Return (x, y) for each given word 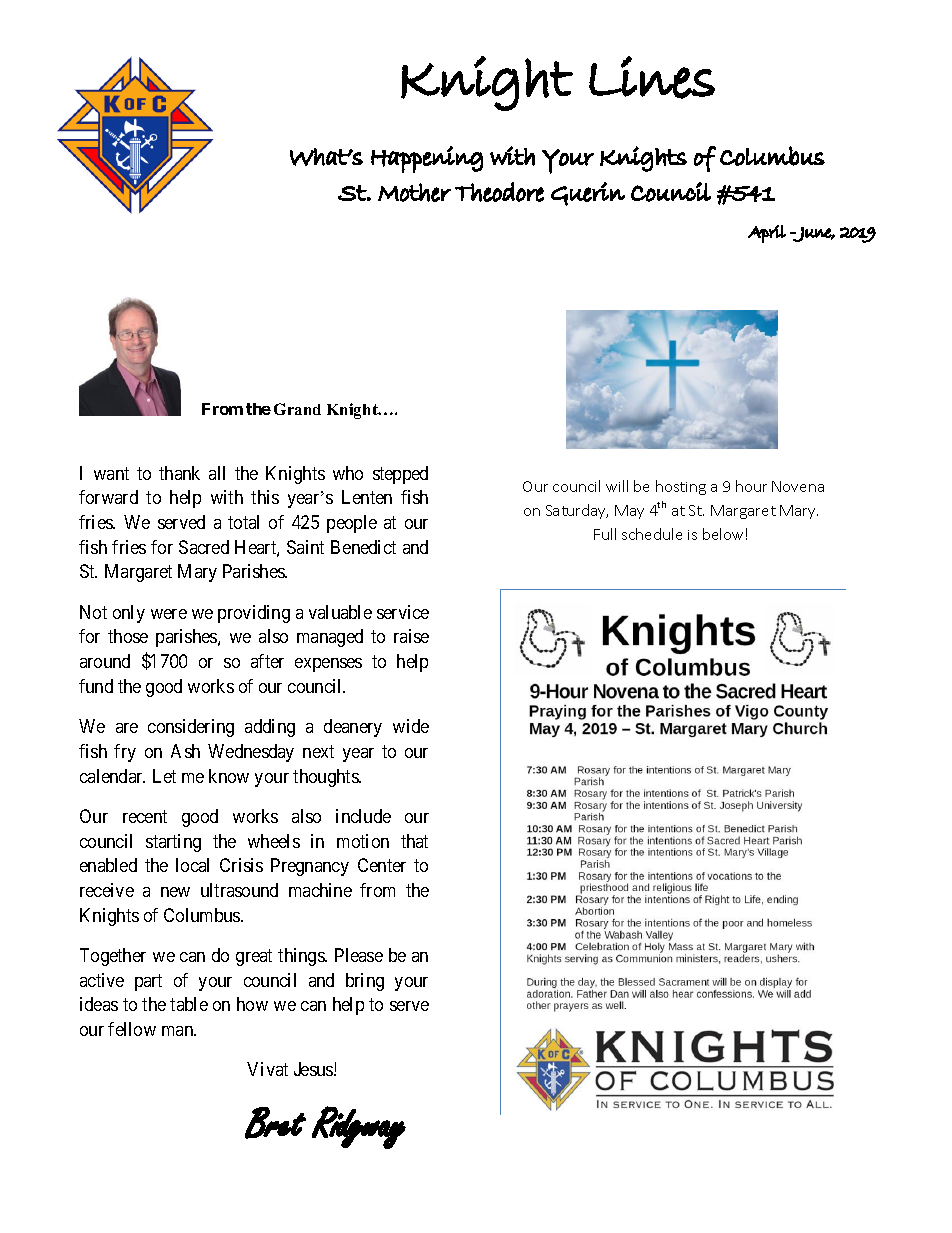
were (169, 614)
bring (365, 982)
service (403, 612)
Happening (427, 159)
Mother (414, 192)
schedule (652, 534)
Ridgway (359, 1127)
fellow (132, 1029)
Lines (652, 77)
